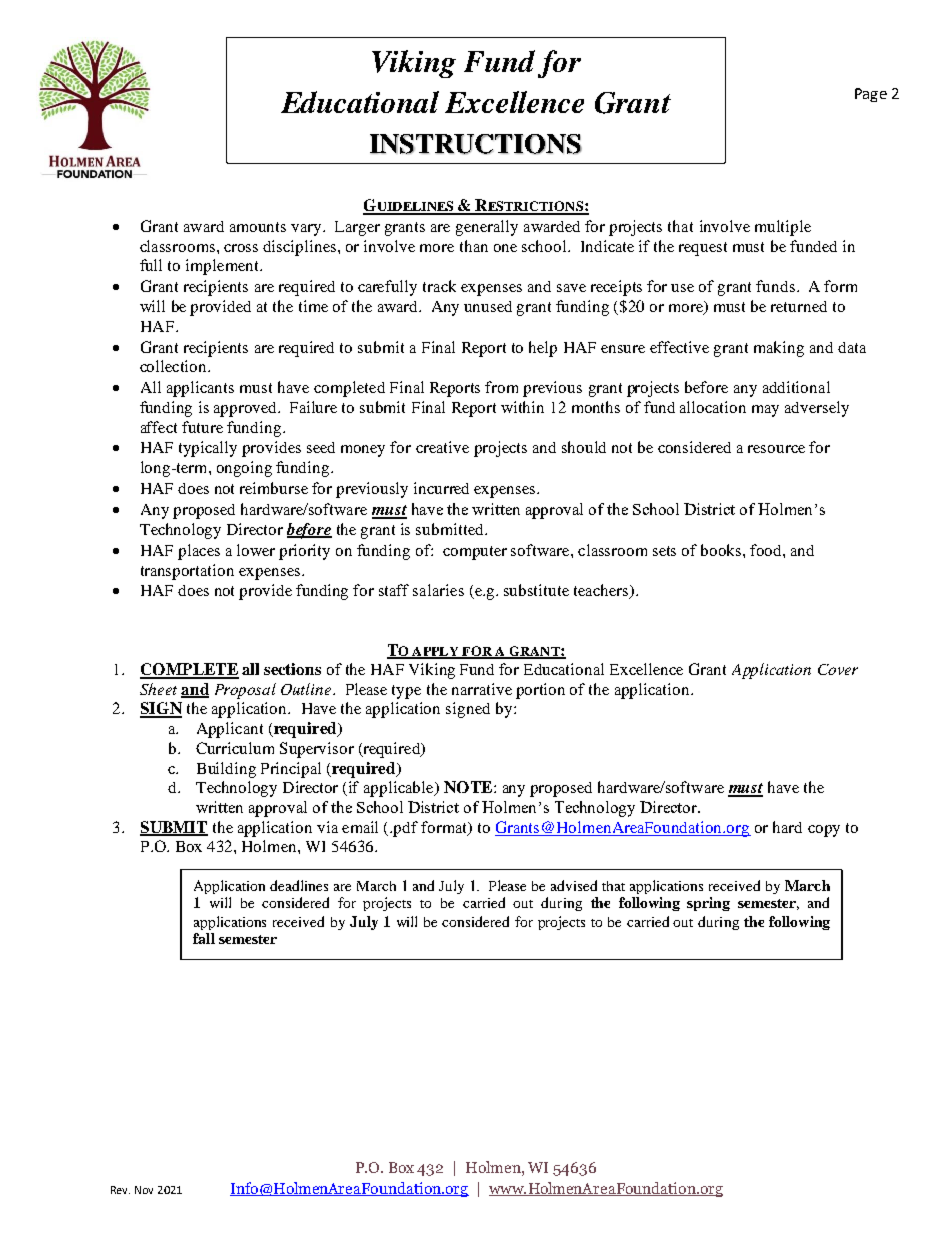 The width and height of the screenshot is (952, 1233). What do you see at coordinates (708, 904) in the screenshot?
I see `spring` at bounding box center [708, 904].
